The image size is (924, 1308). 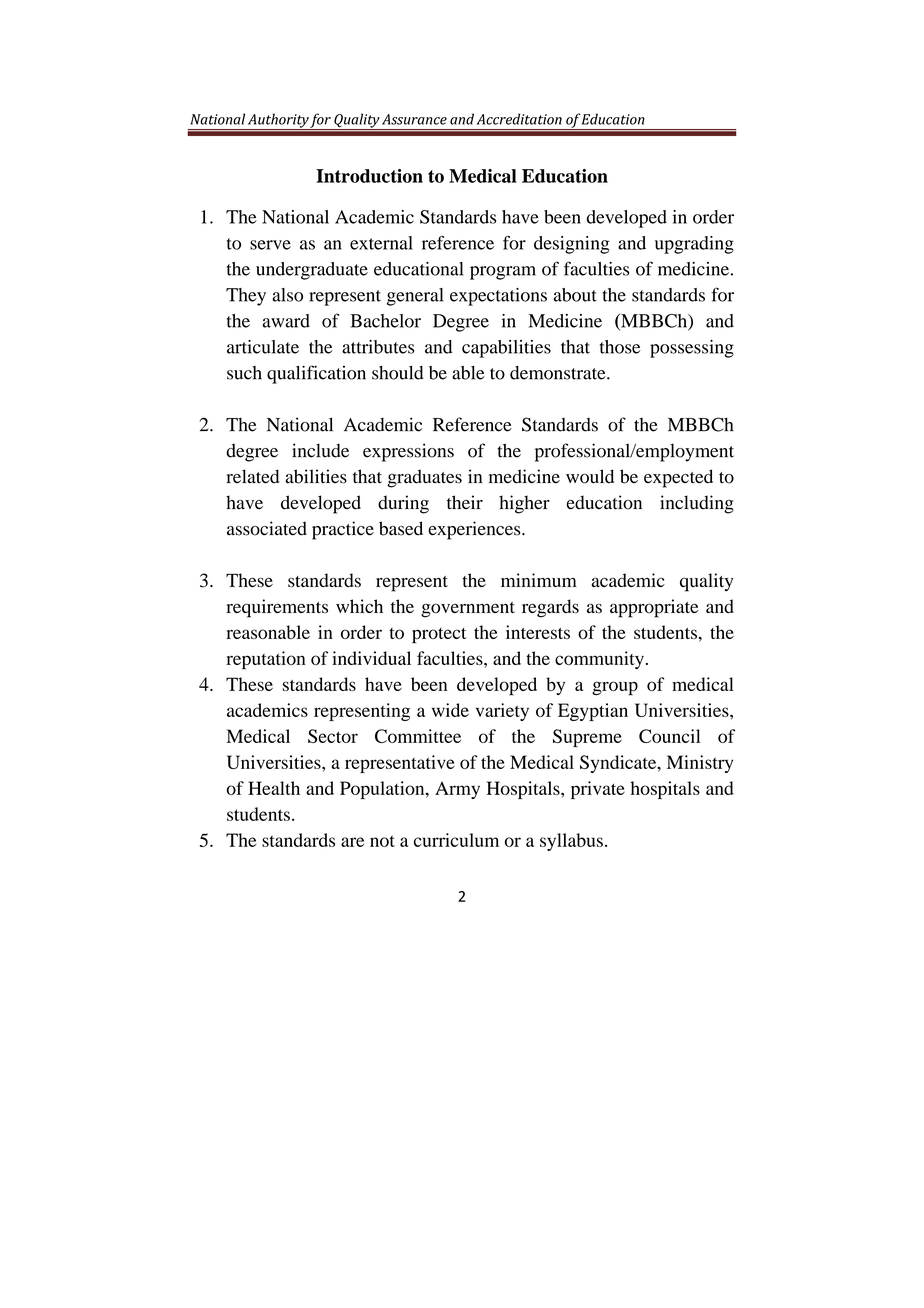 I want to click on Accreditation, so click(x=519, y=119).
